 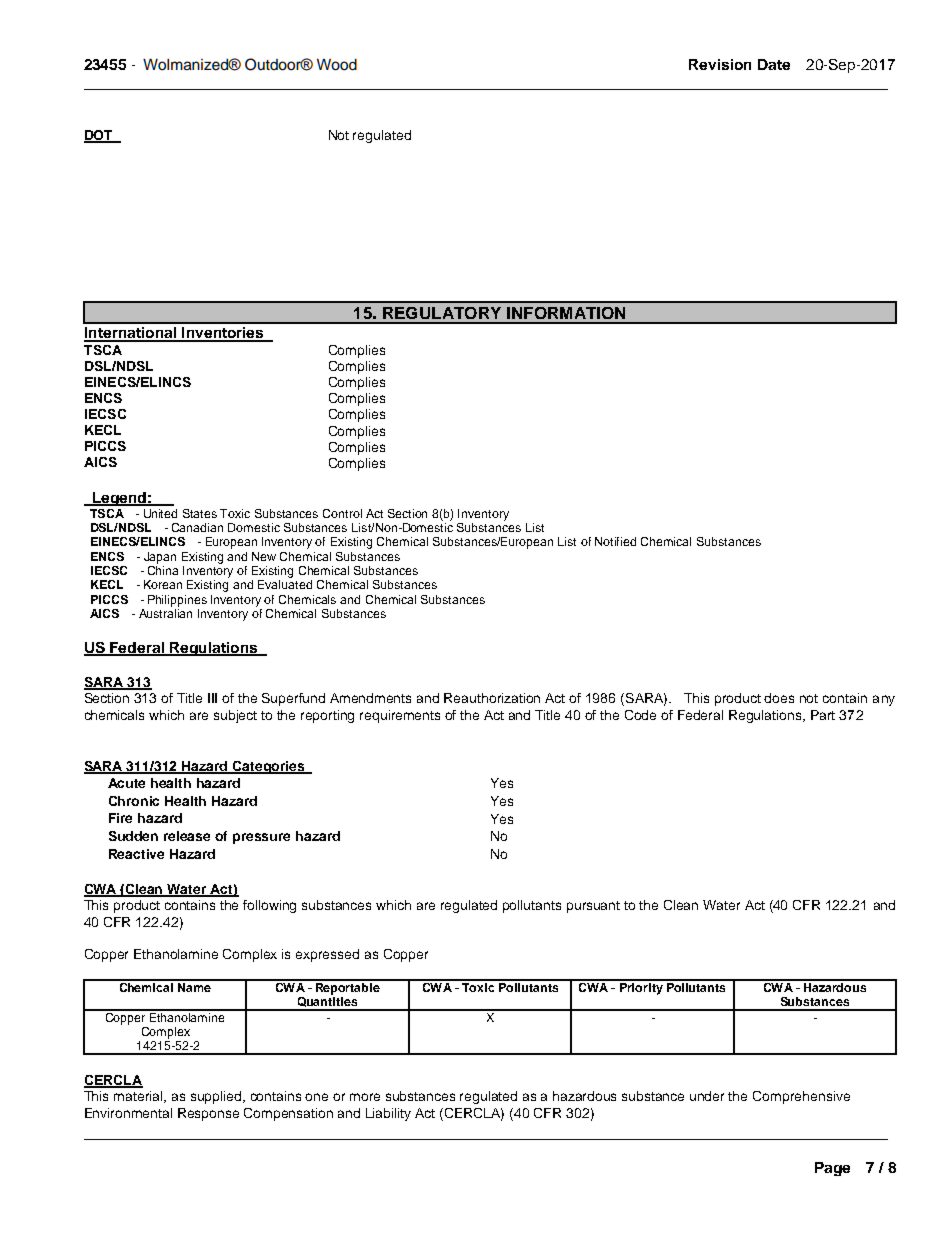 What do you see at coordinates (641, 987) in the screenshot?
I see `Priority` at bounding box center [641, 987].
